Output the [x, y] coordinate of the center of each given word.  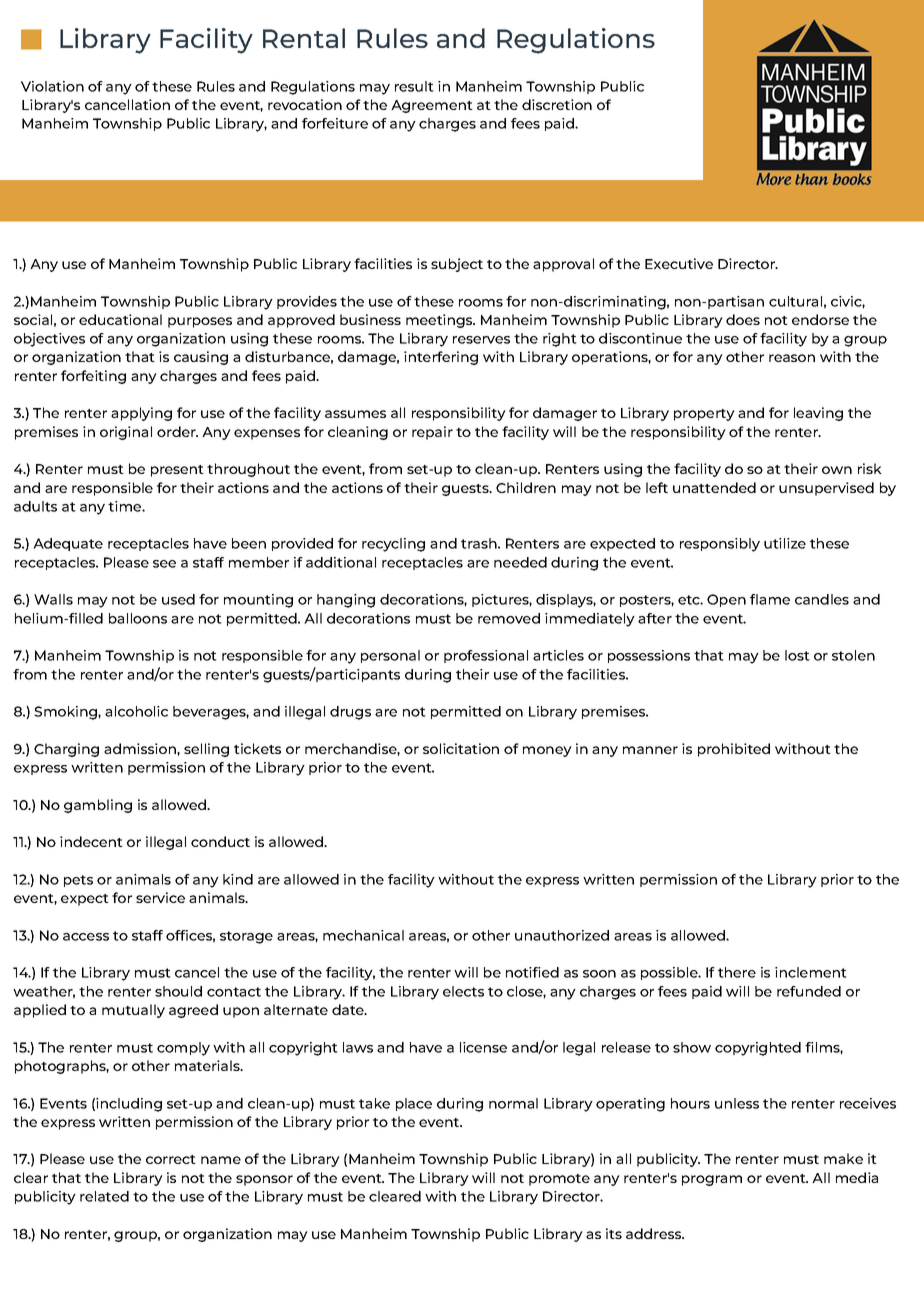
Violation [52, 86]
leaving [818, 414]
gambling [98, 806]
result [414, 86]
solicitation [461, 748]
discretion [557, 104]
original [126, 433]
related [104, 1196]
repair [432, 433]
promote [559, 1180]
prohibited [734, 750]
